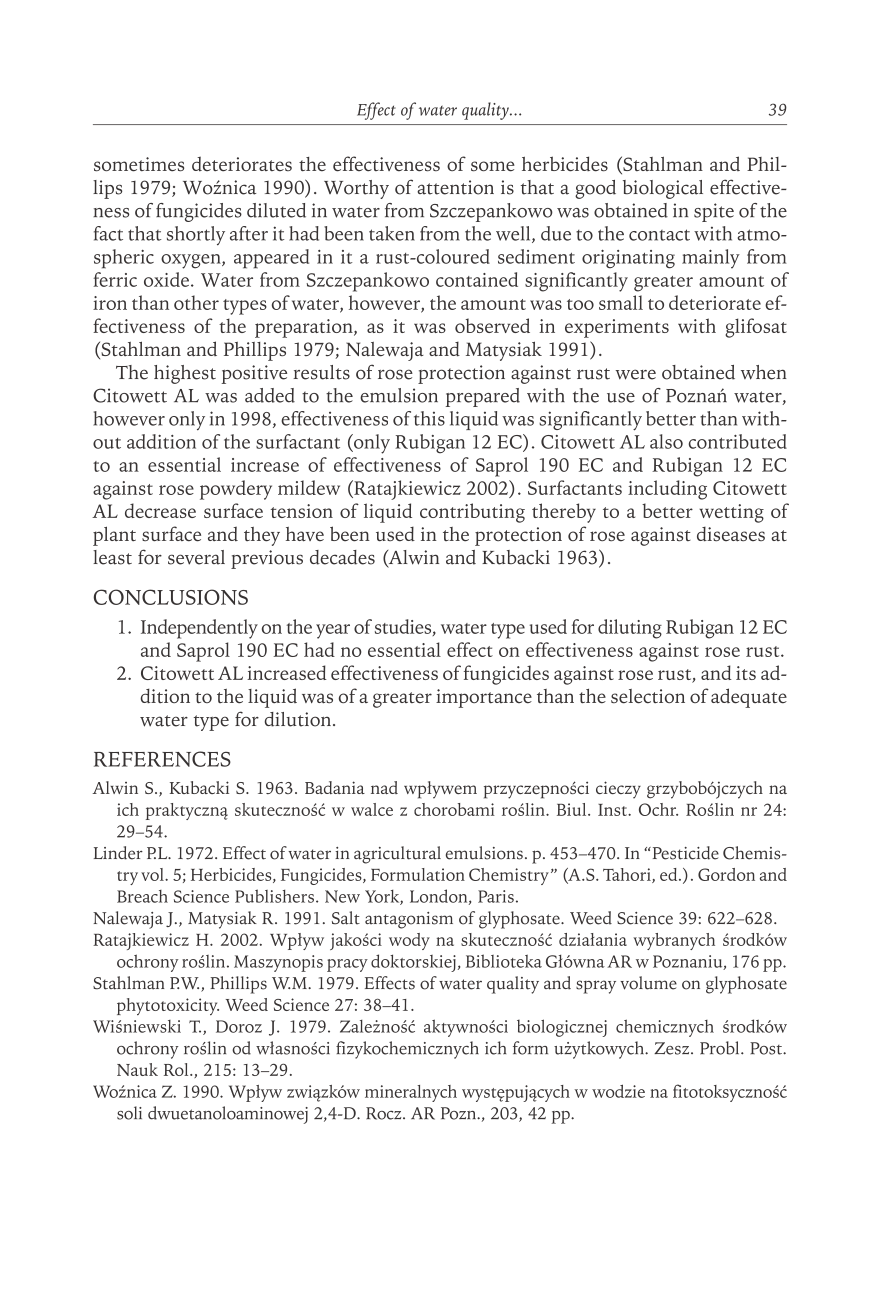 The width and height of the screenshot is (891, 1301). I want to click on Probl, so click(721, 1048).
